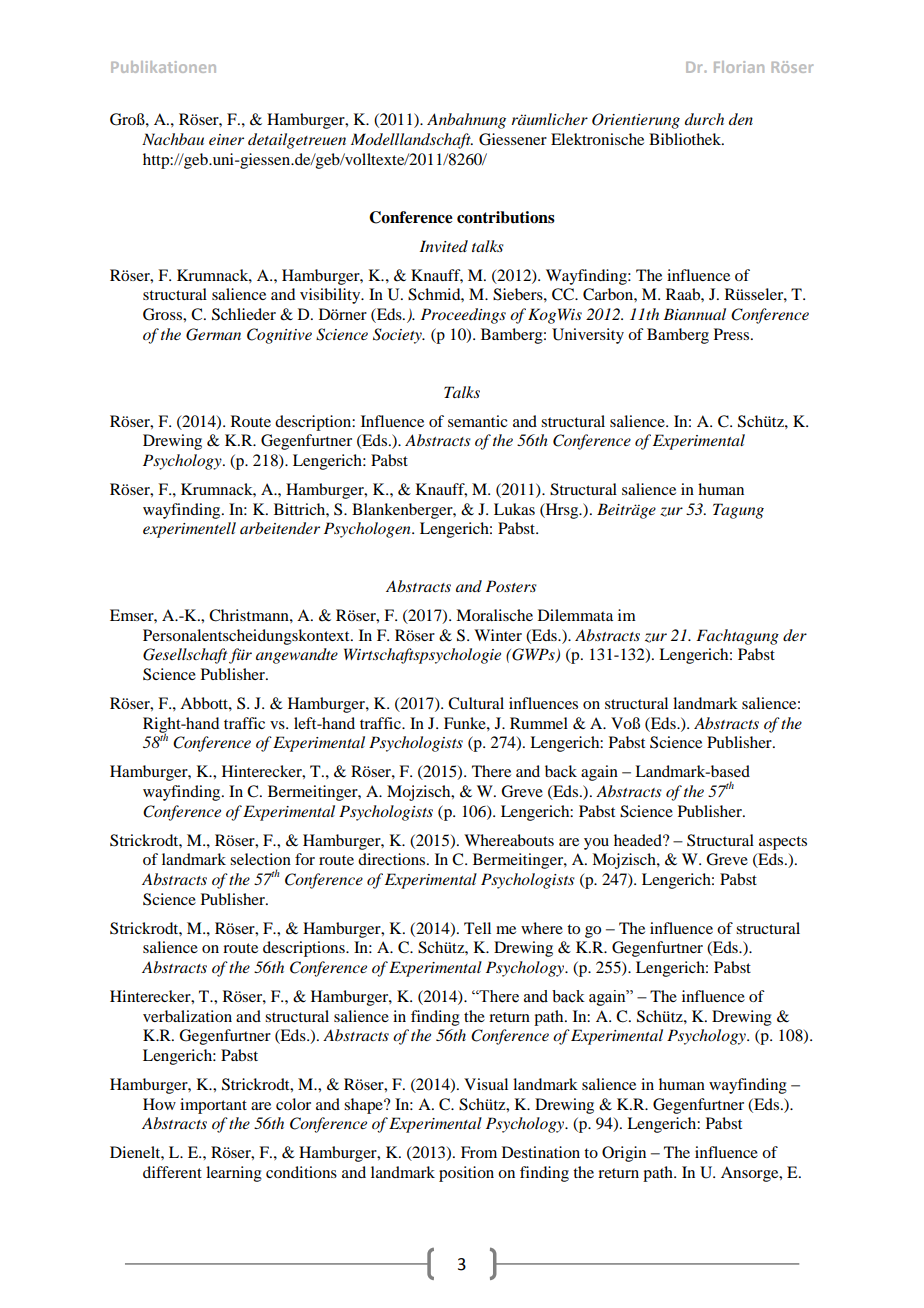 The height and width of the screenshot is (1308, 924). Describe the element at coordinates (260, 859) in the screenshot. I see `selection` at that location.
